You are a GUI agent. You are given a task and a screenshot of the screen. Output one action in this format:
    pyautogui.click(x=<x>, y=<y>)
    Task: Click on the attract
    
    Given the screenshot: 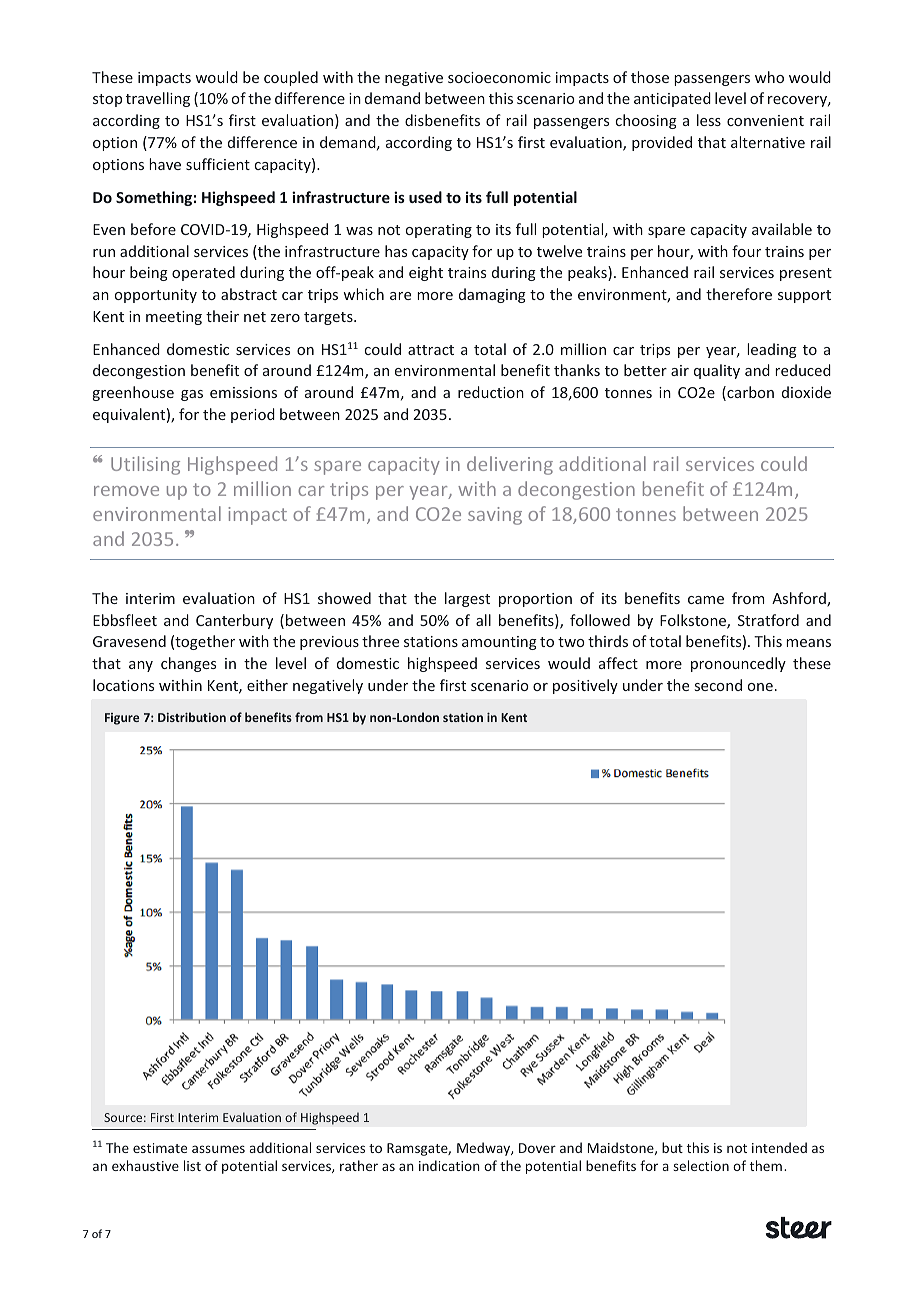 What is the action you would take?
    pyautogui.click(x=431, y=350)
